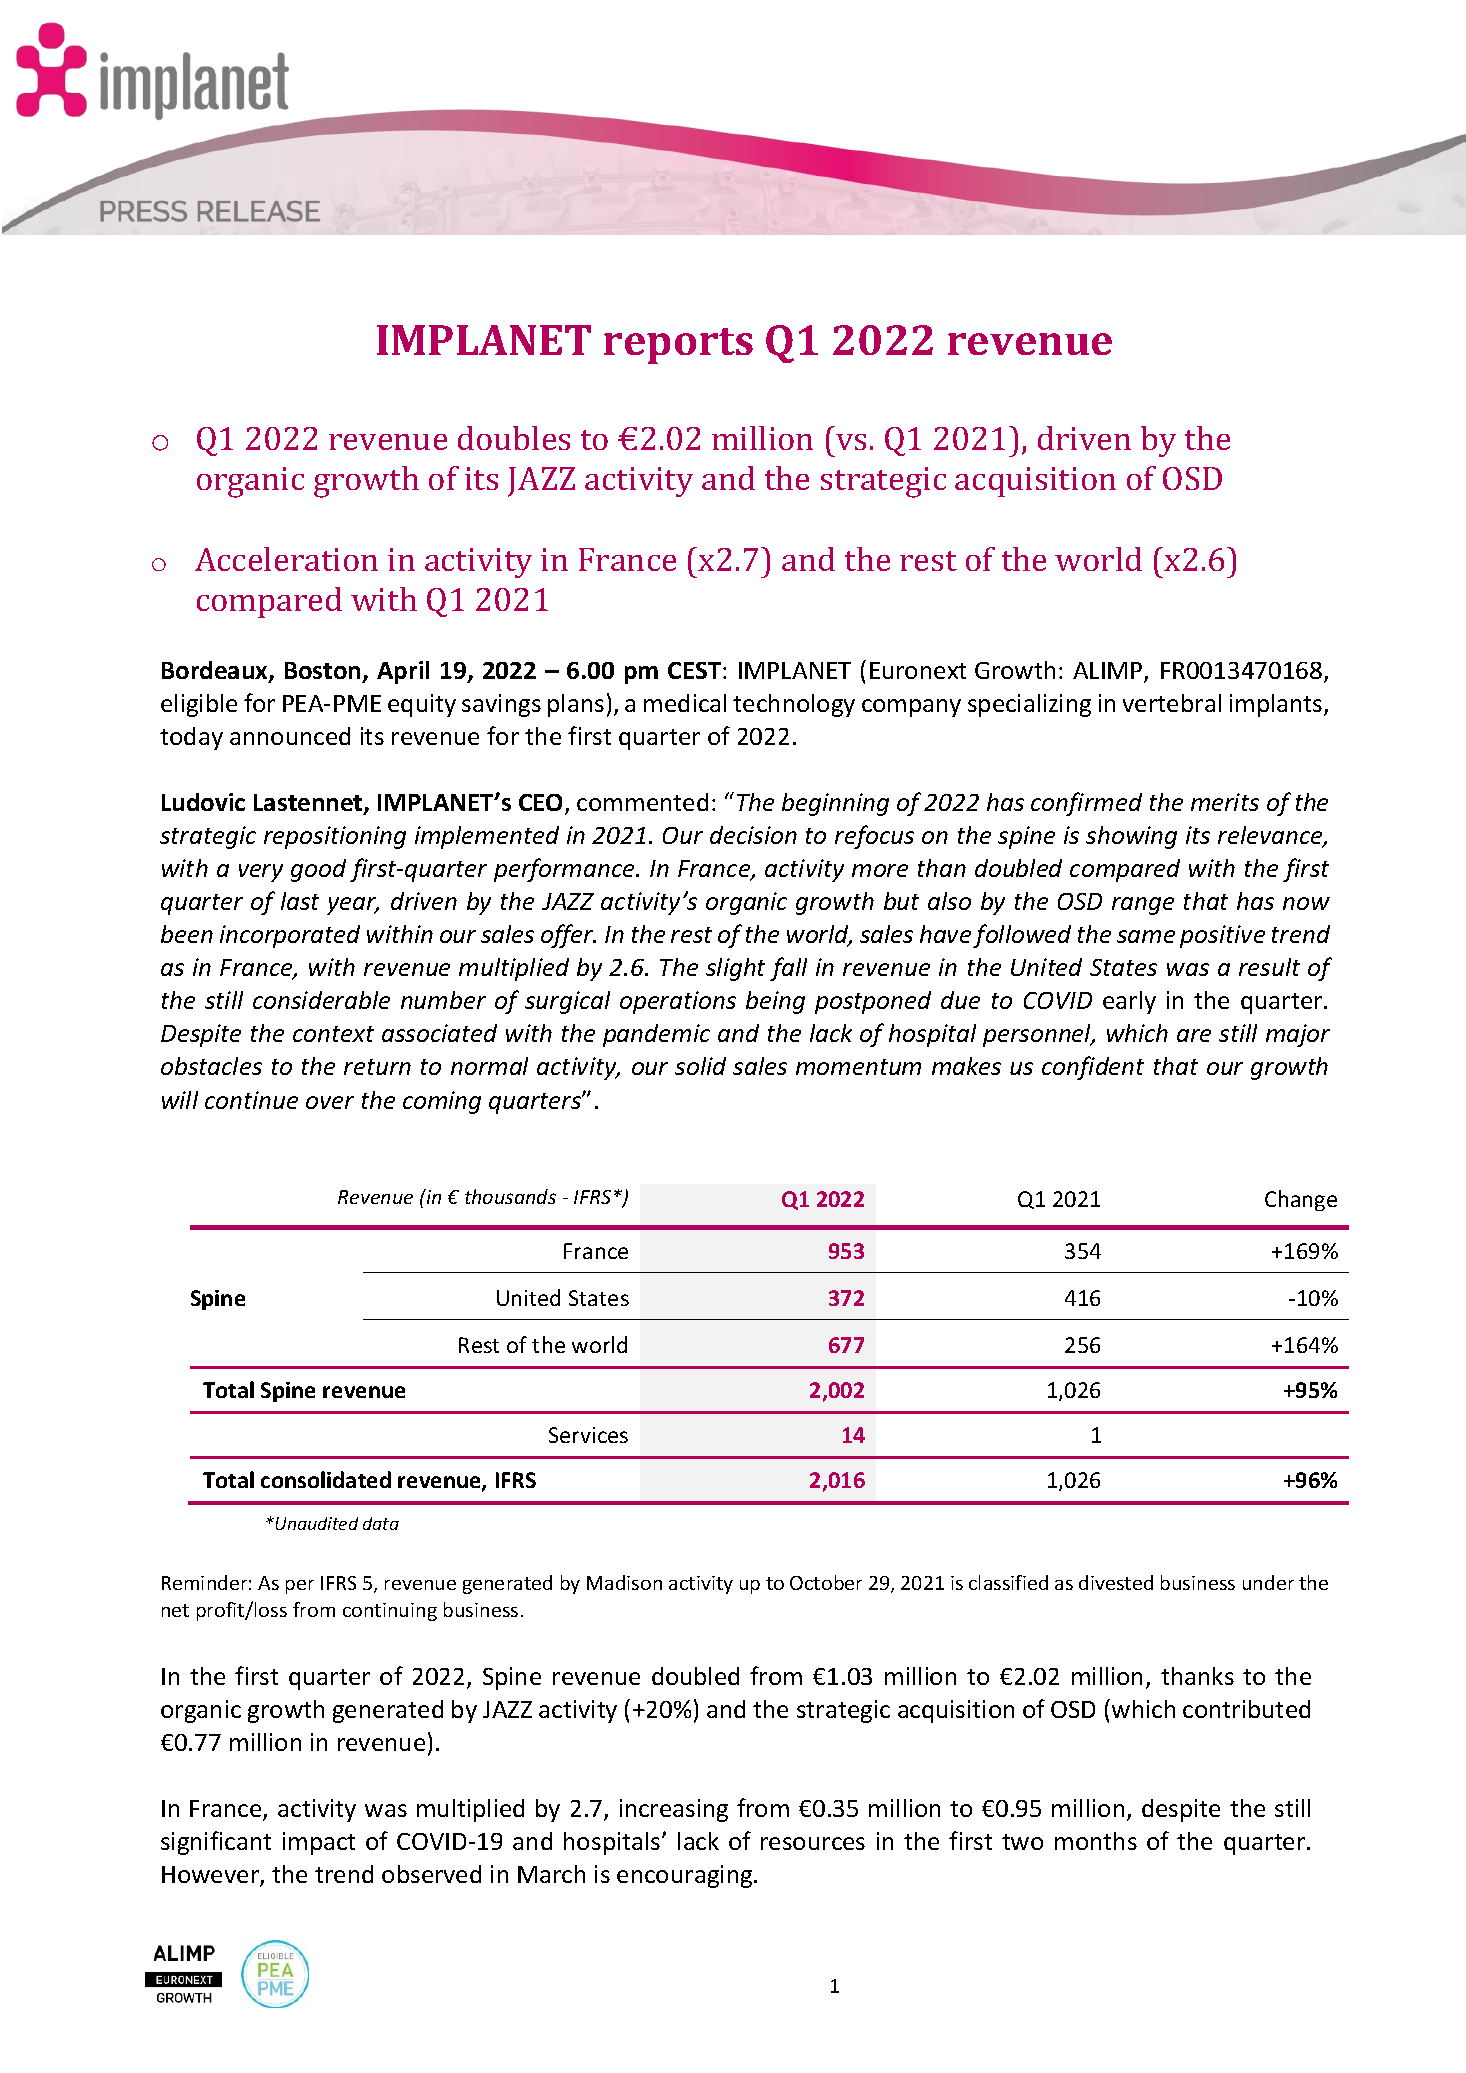  What do you see at coordinates (1172, 703) in the image?
I see `vertebral` at bounding box center [1172, 703].
